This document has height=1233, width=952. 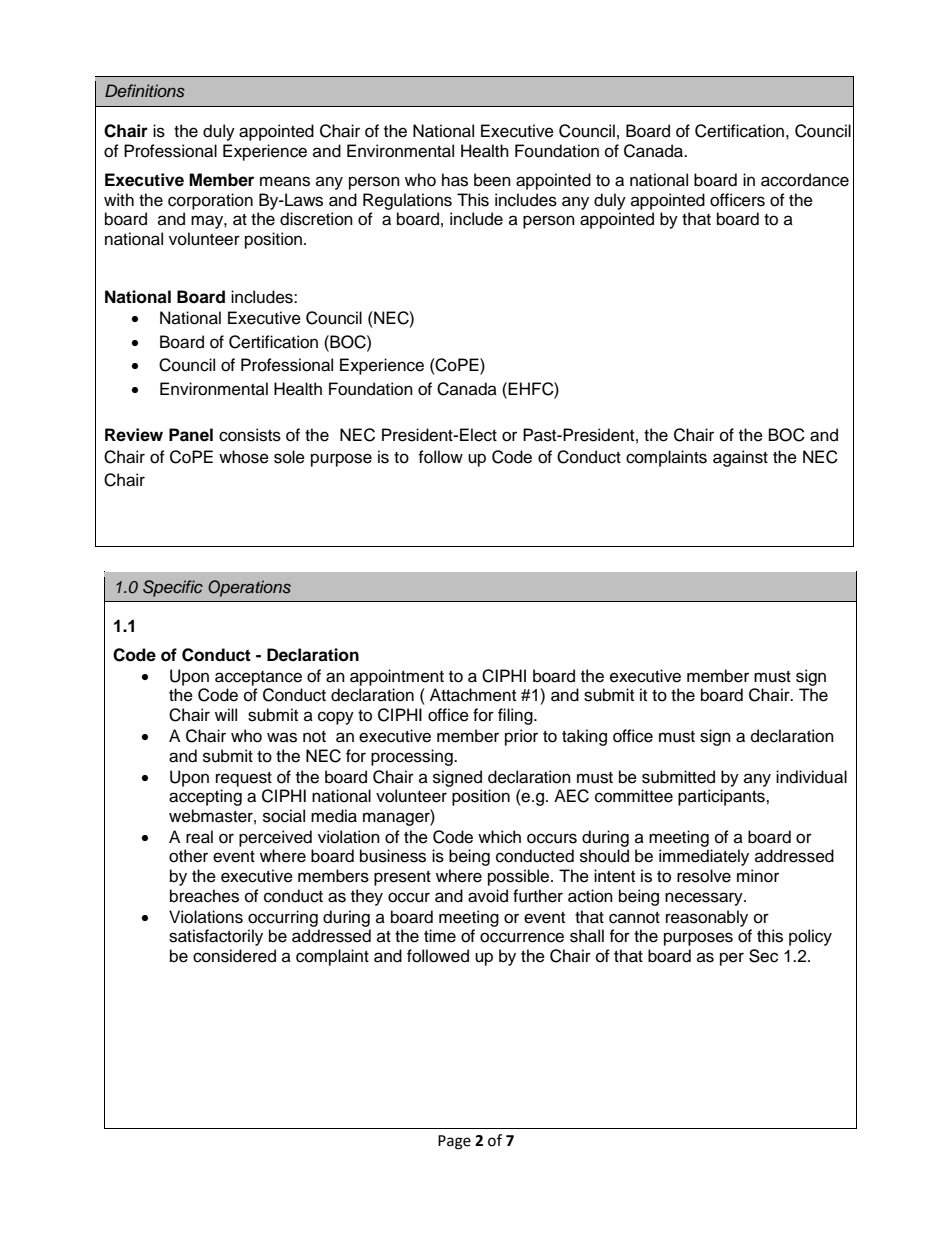 What do you see at coordinates (173, 588) in the document?
I see `Specific` at bounding box center [173, 588].
